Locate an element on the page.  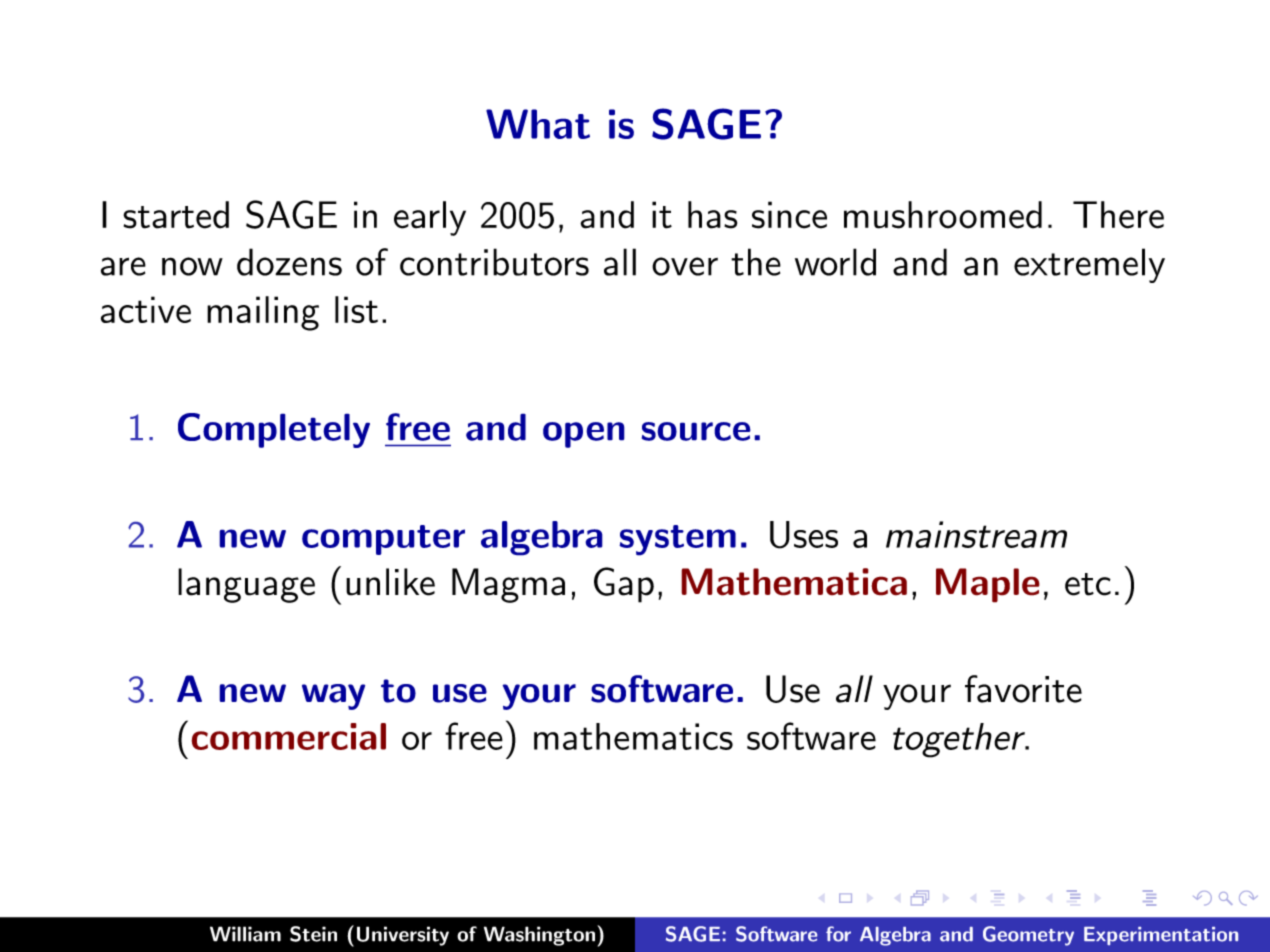
There is located at coordinates (1118, 215).
